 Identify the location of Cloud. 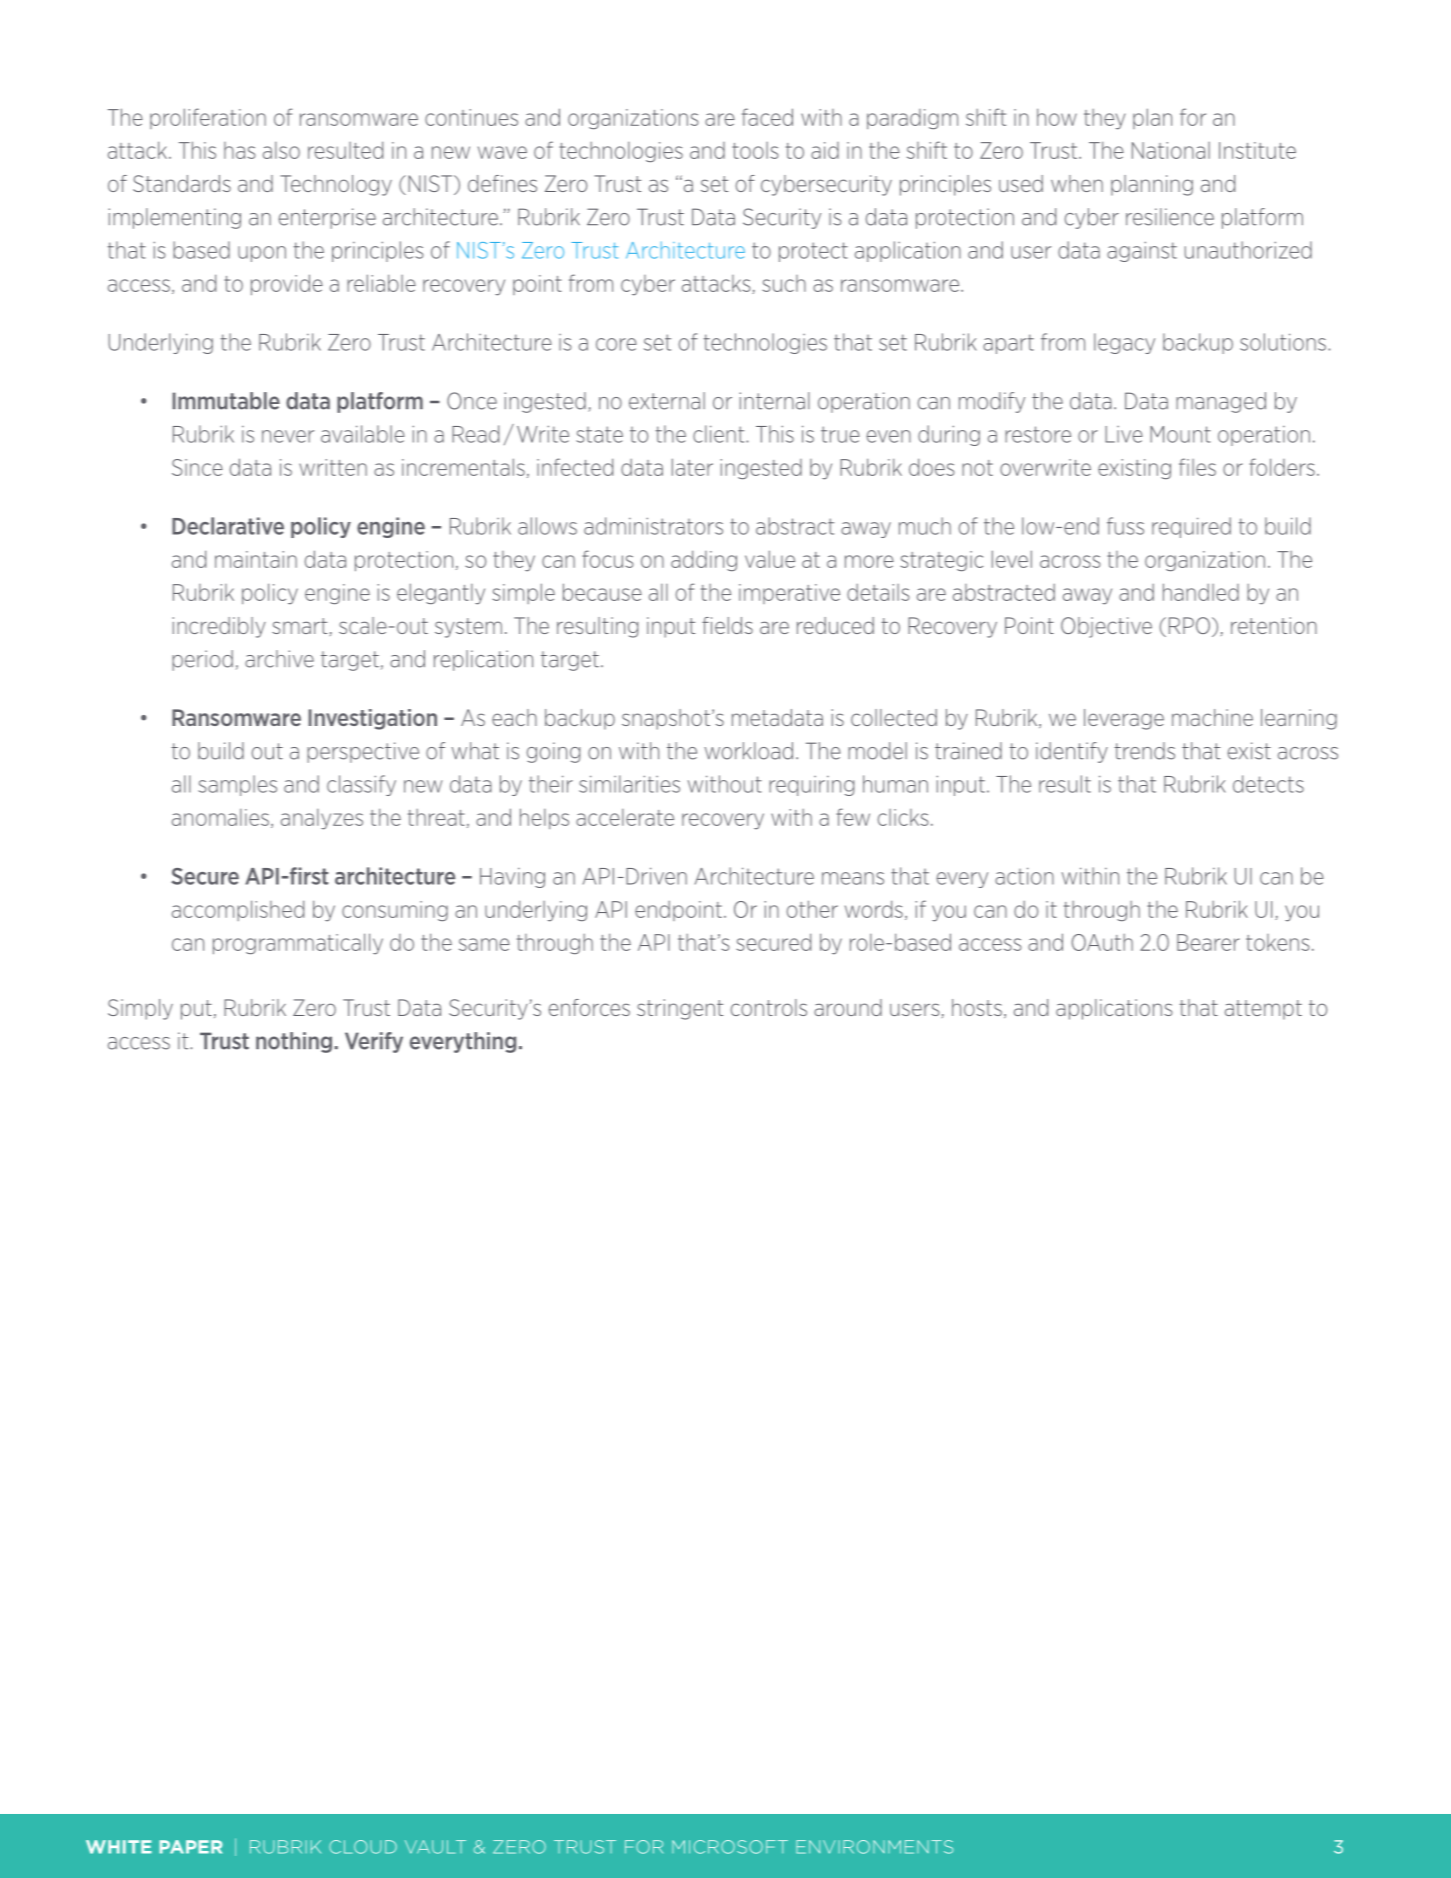
(363, 1847).
